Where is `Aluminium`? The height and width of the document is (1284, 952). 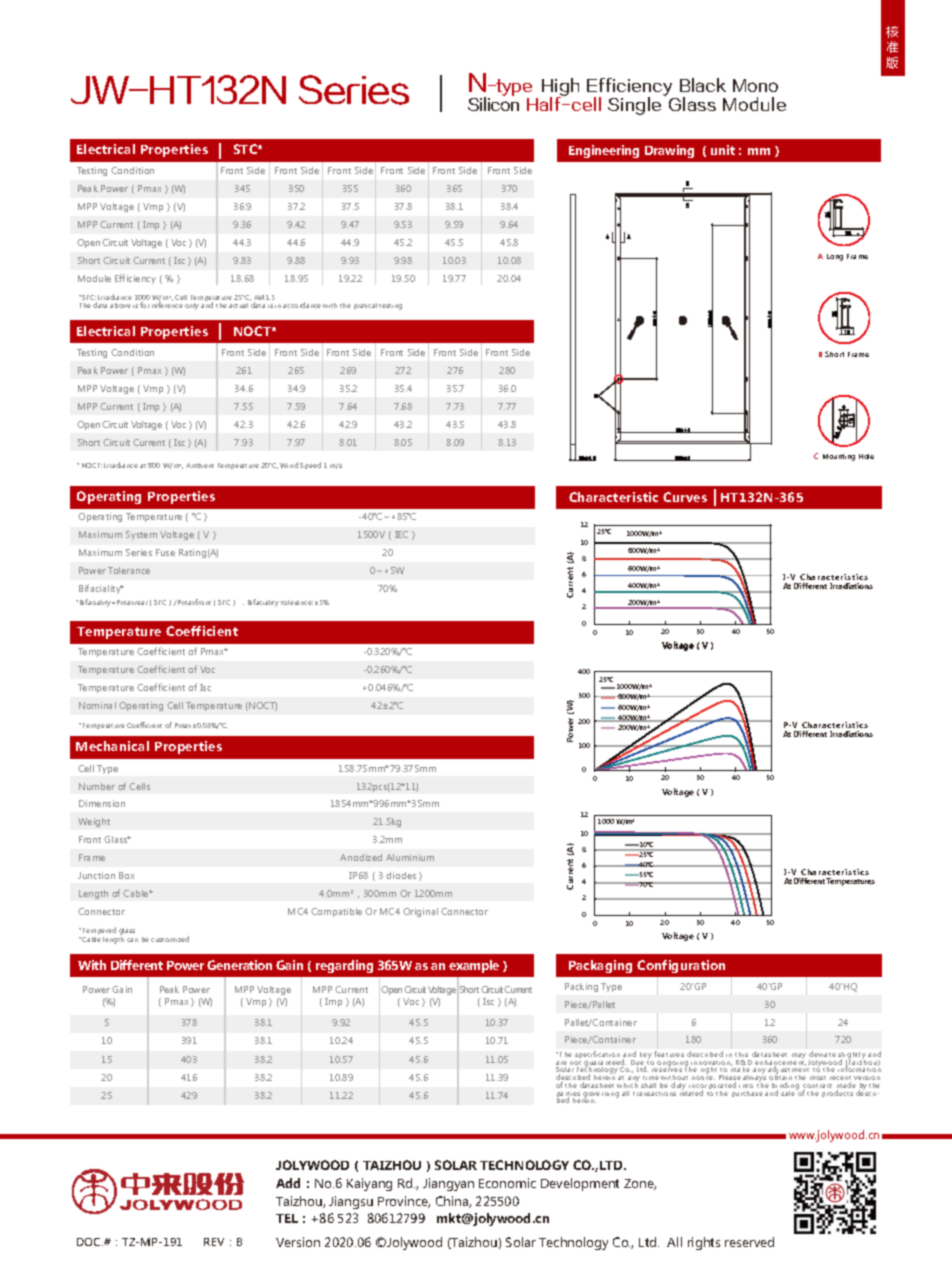
Aluminium is located at coordinates (410, 857).
